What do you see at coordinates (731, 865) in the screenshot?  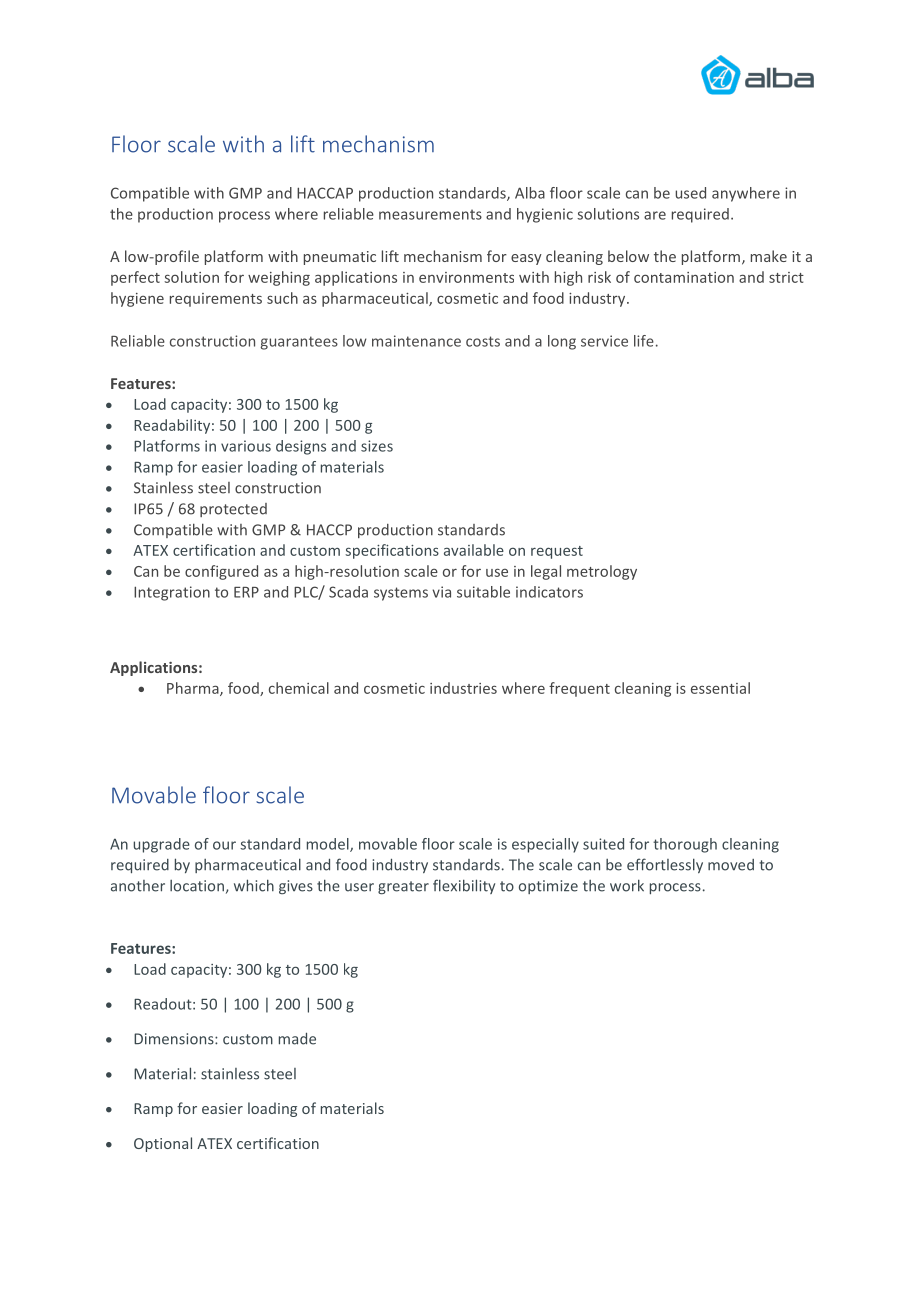 I see `moved` at bounding box center [731, 865].
